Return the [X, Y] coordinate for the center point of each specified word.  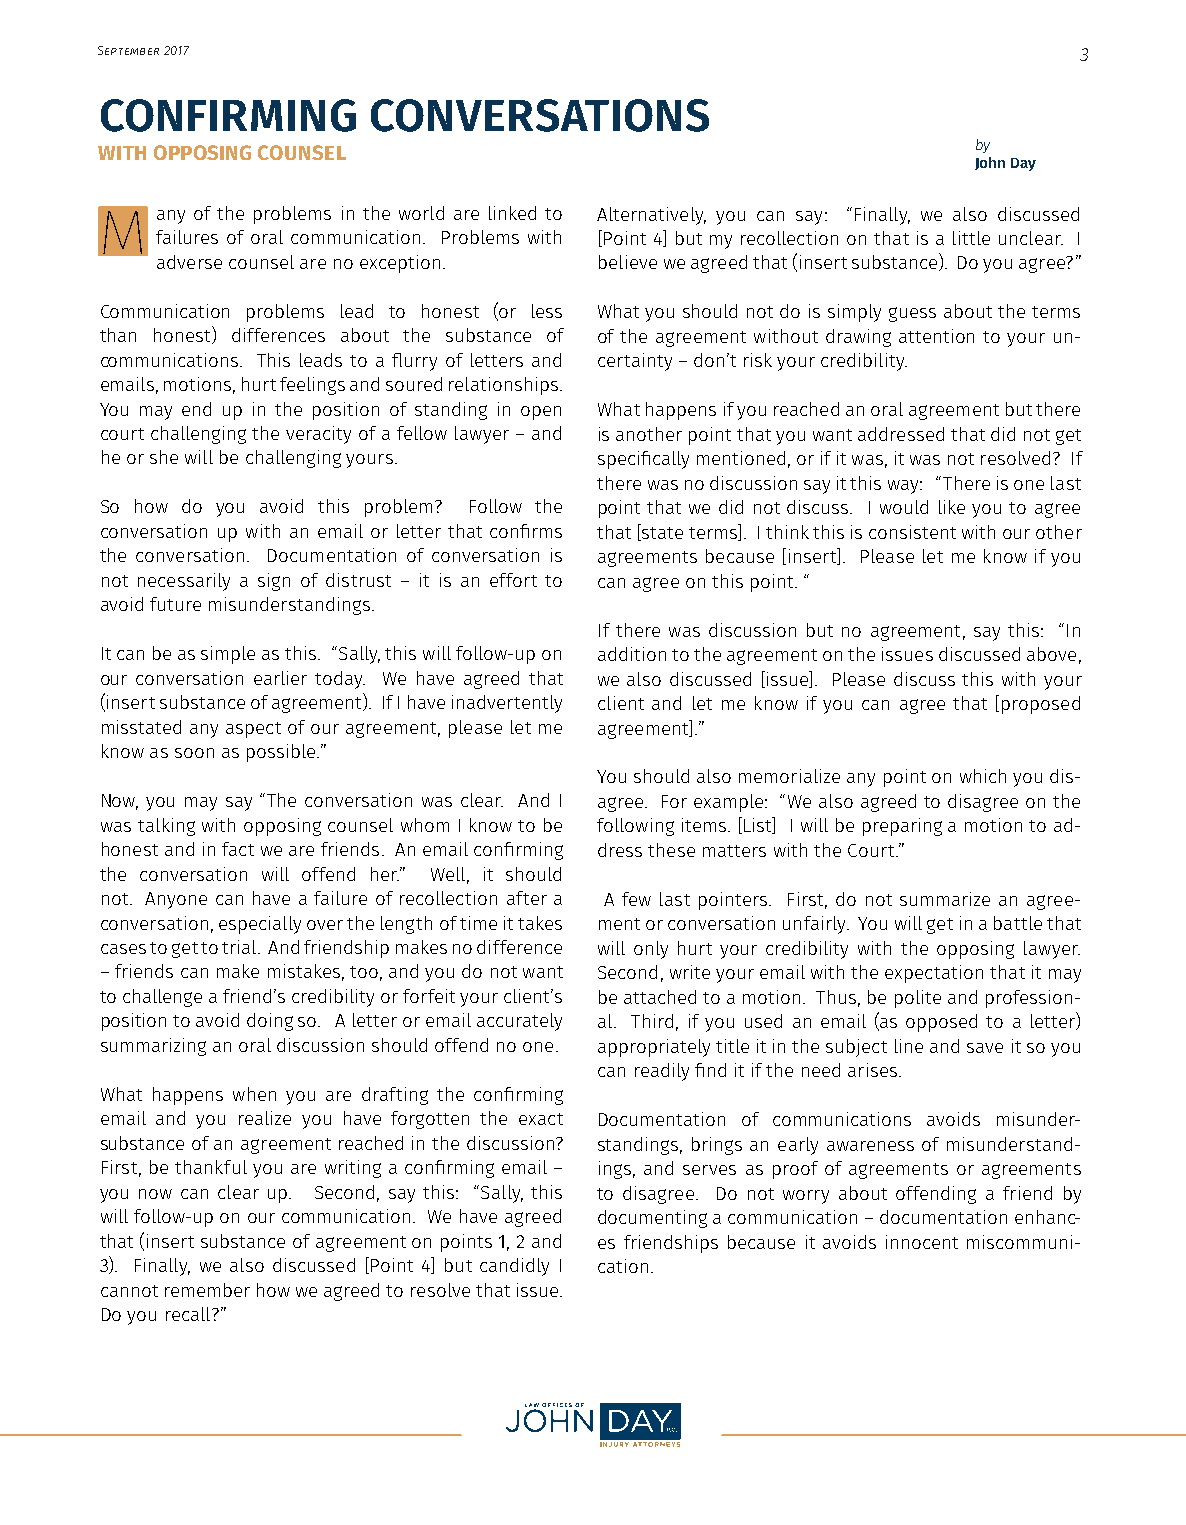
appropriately [654, 1048]
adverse [189, 262]
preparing [902, 827]
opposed [941, 1023]
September [128, 50]
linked [512, 213]
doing [270, 1022]
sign [274, 582]
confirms [526, 531]
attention [936, 336]
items [704, 825]
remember [207, 1290]
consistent [912, 532]
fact [238, 849]
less [547, 311]
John [990, 163]
